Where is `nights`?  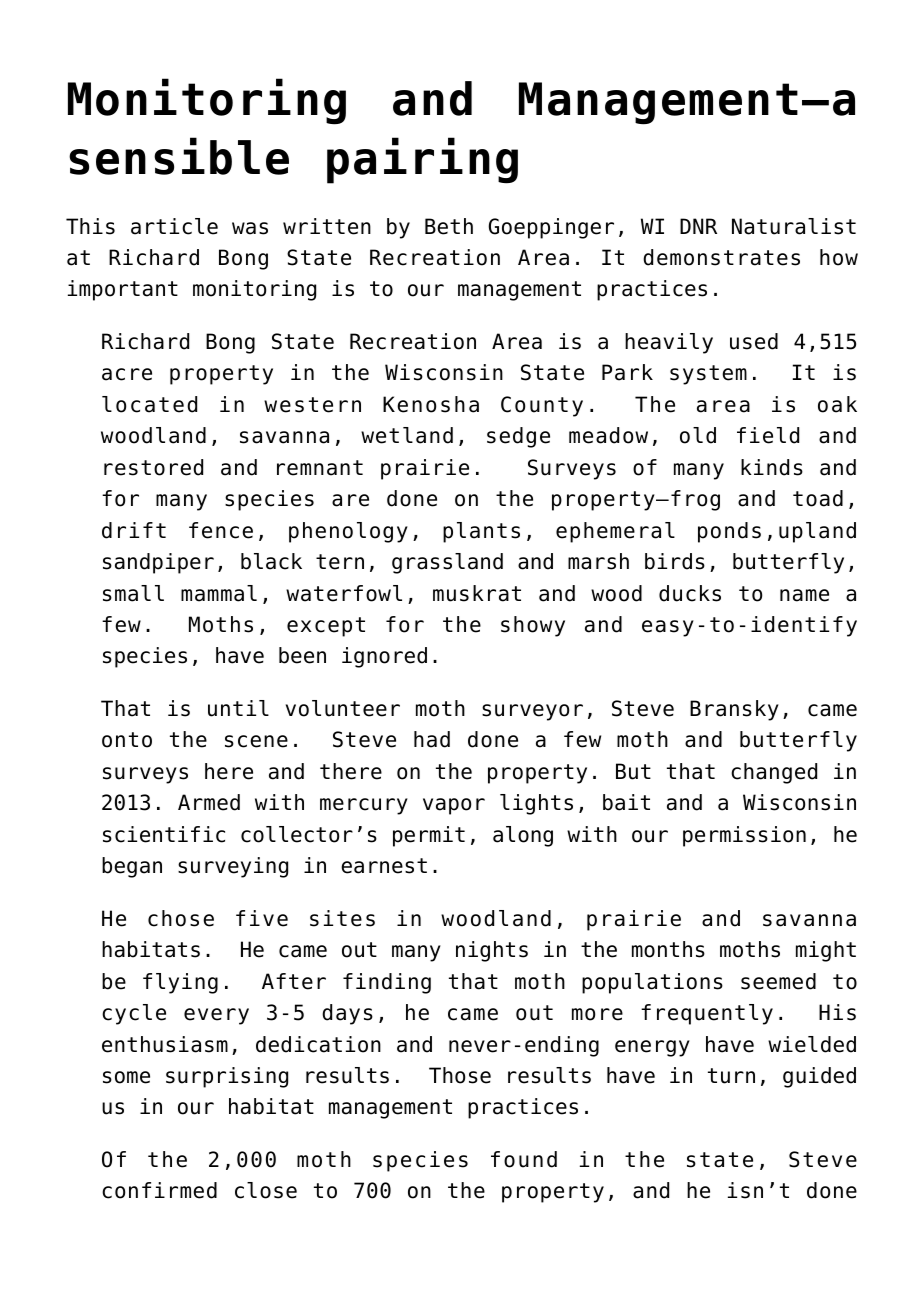 nights is located at coordinates (492, 951).
